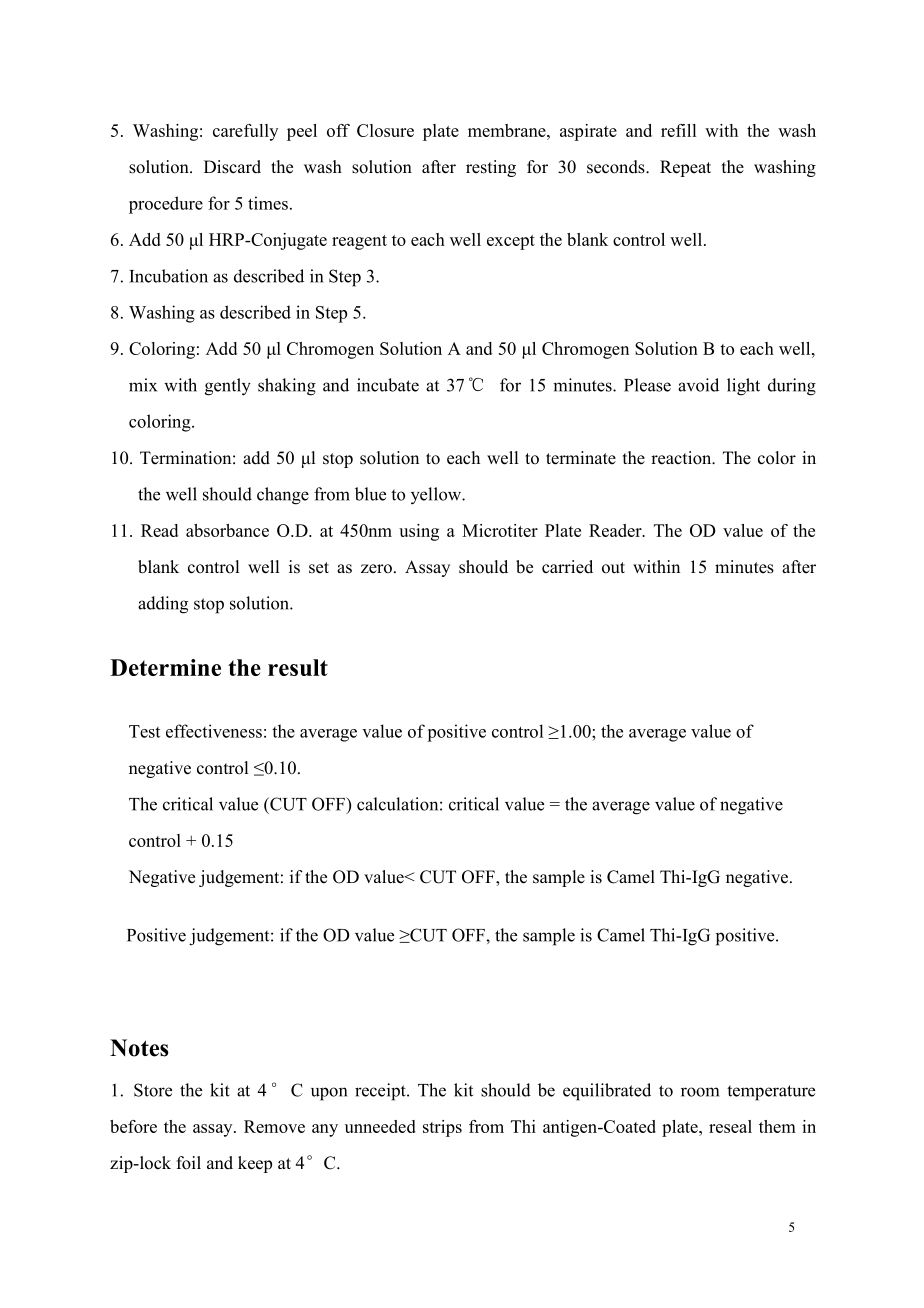 The height and width of the image is (1308, 924). Describe the element at coordinates (491, 168) in the image. I see `resting` at that location.
